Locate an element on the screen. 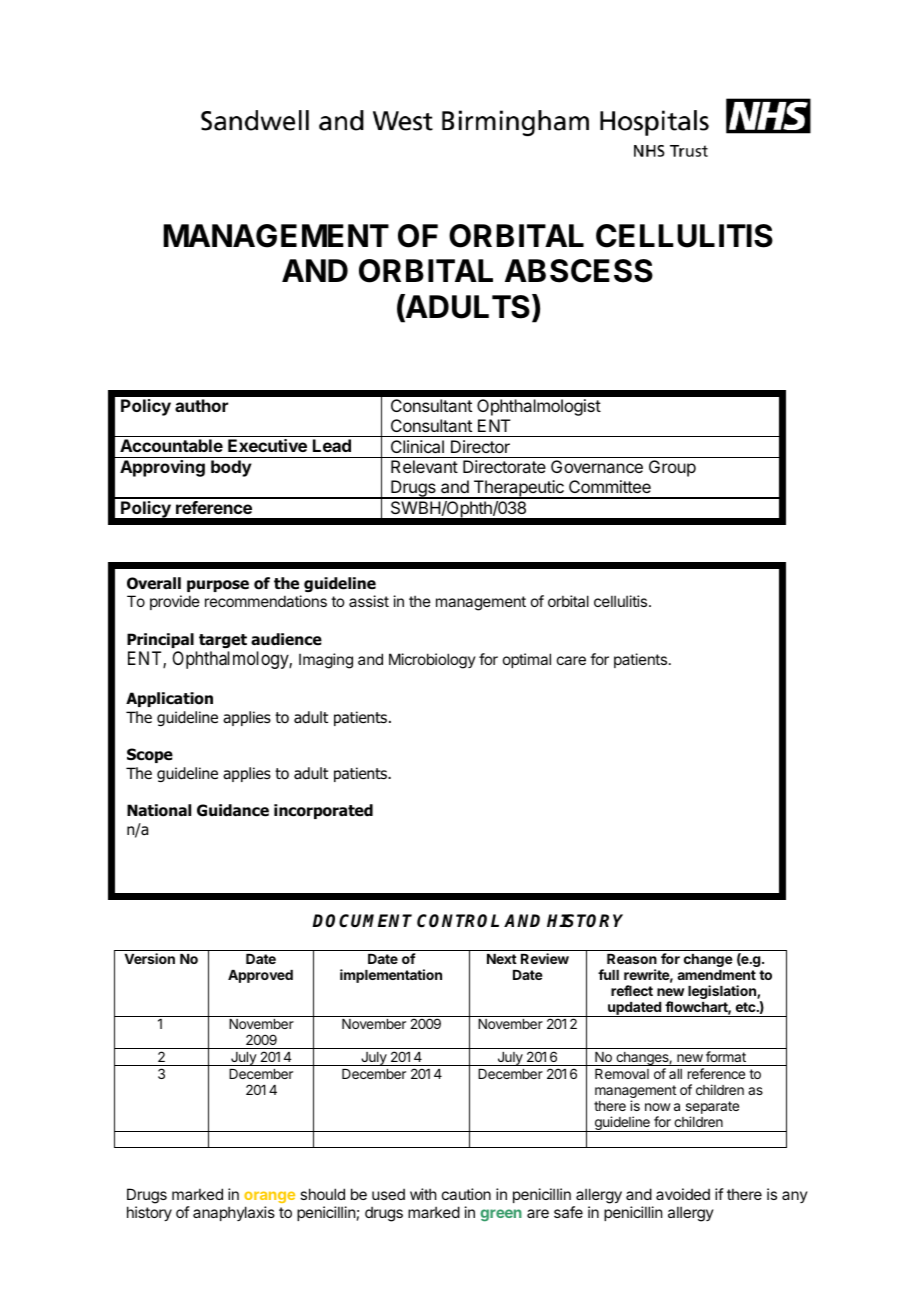 The image size is (924, 1308). Microbiology is located at coordinates (432, 661).
